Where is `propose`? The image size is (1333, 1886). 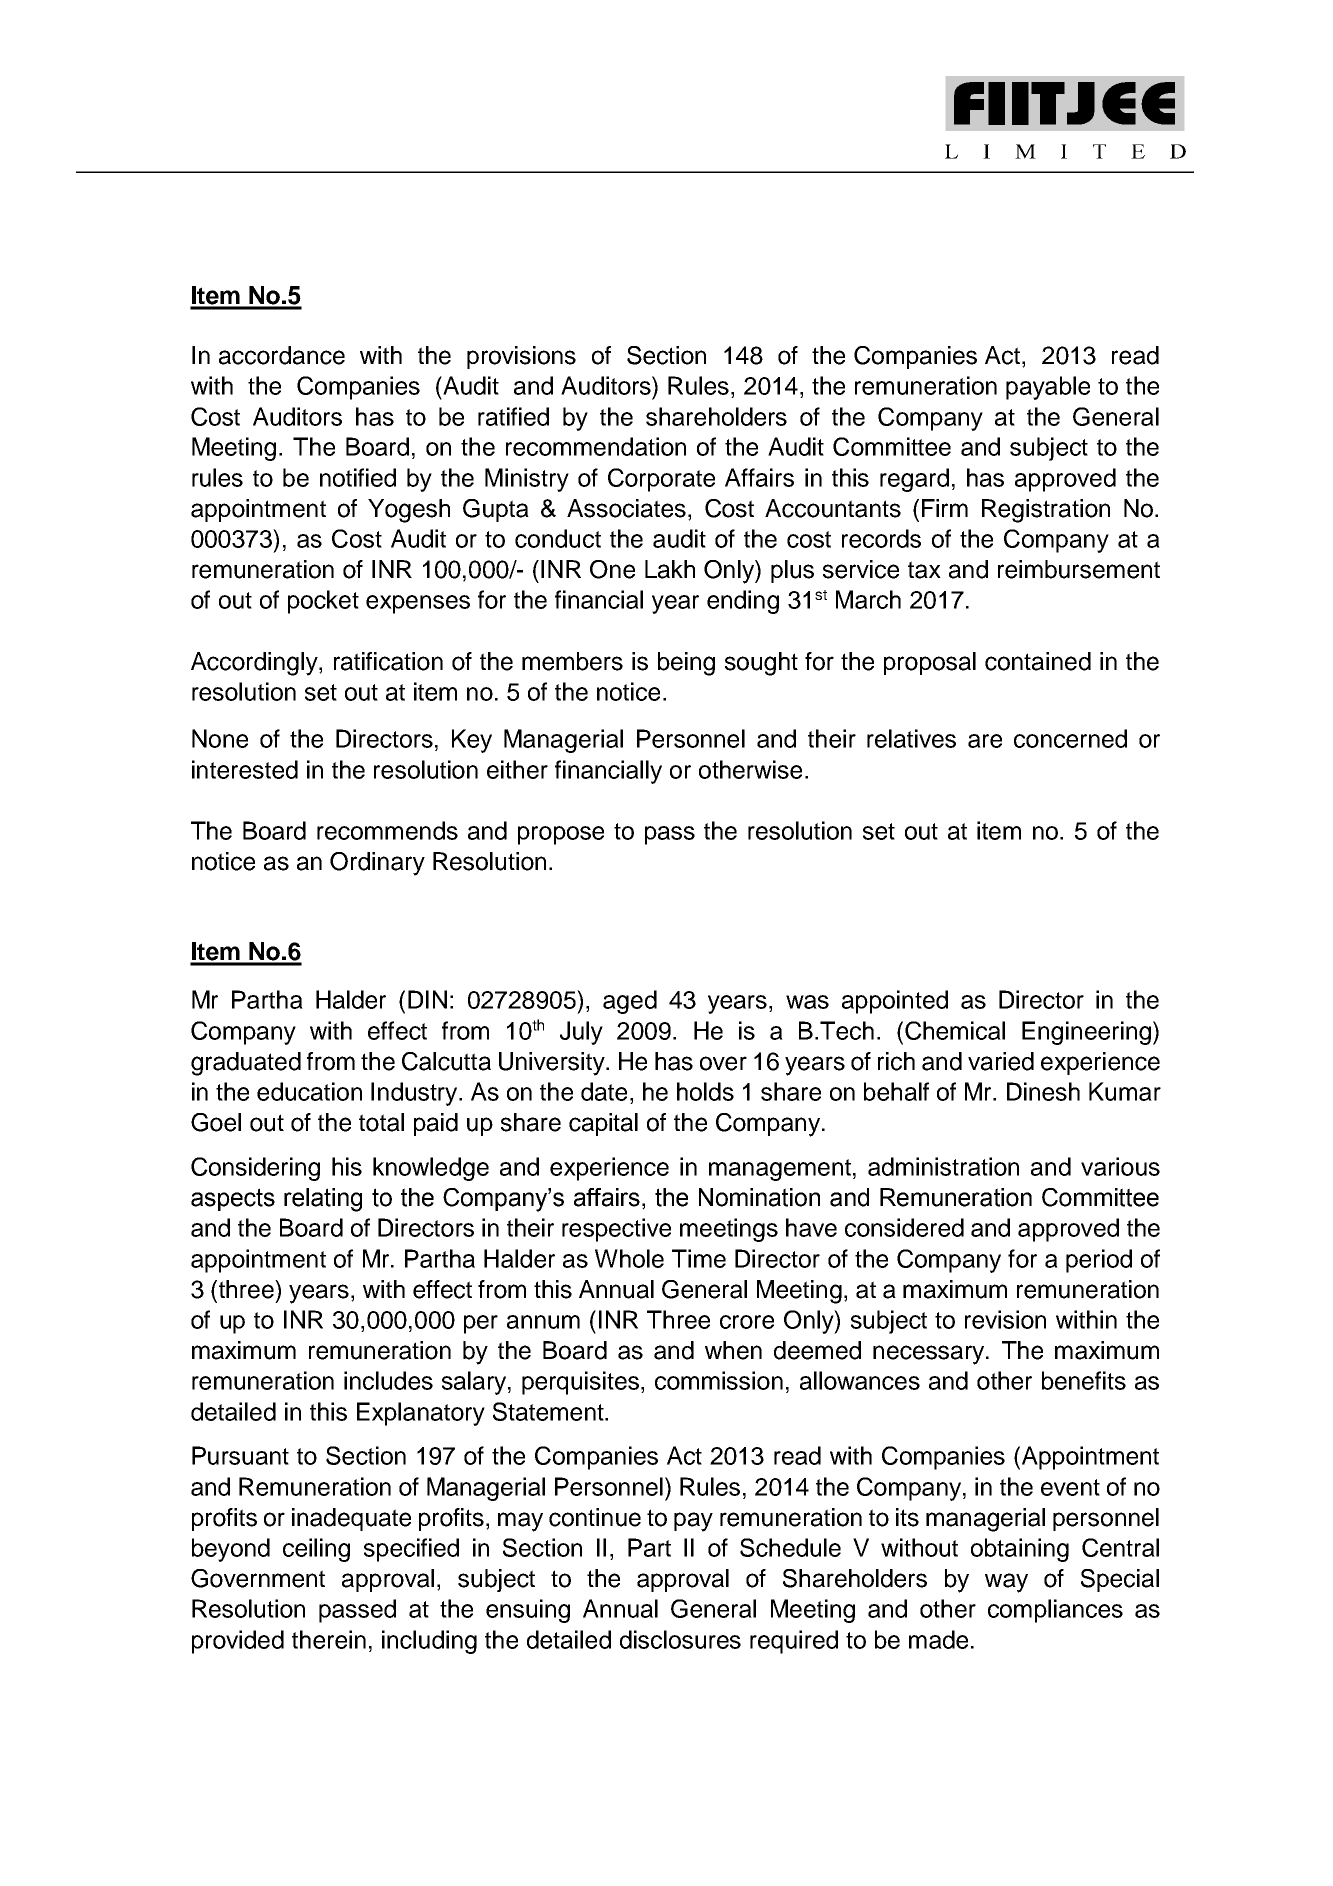 propose is located at coordinates (561, 835).
